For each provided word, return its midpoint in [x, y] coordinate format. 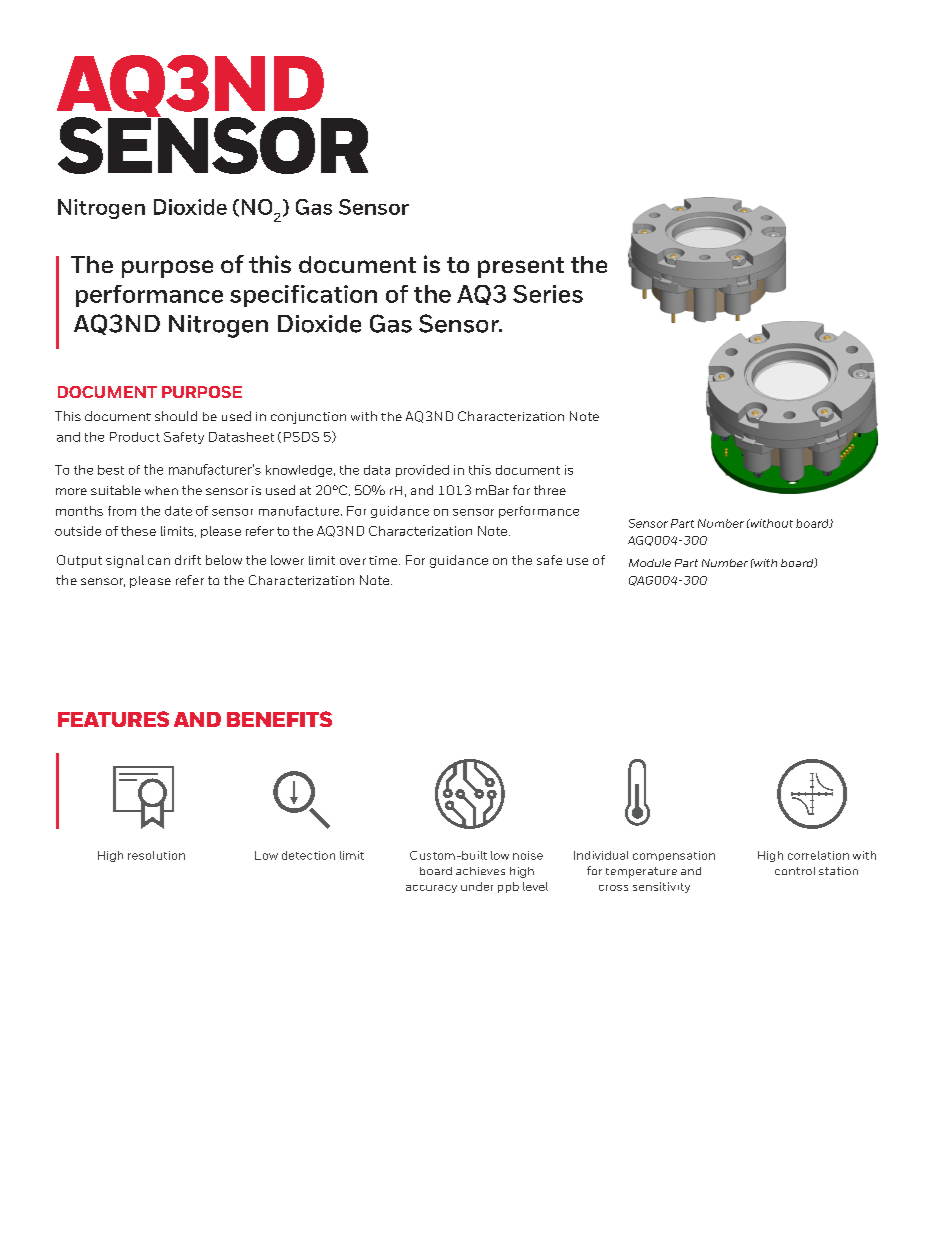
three [550, 490]
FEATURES [113, 719]
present [521, 267]
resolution [156, 855]
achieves [480, 871]
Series [548, 294]
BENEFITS [279, 719]
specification [303, 296]
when [161, 490]
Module [650, 563]
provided [422, 471]
